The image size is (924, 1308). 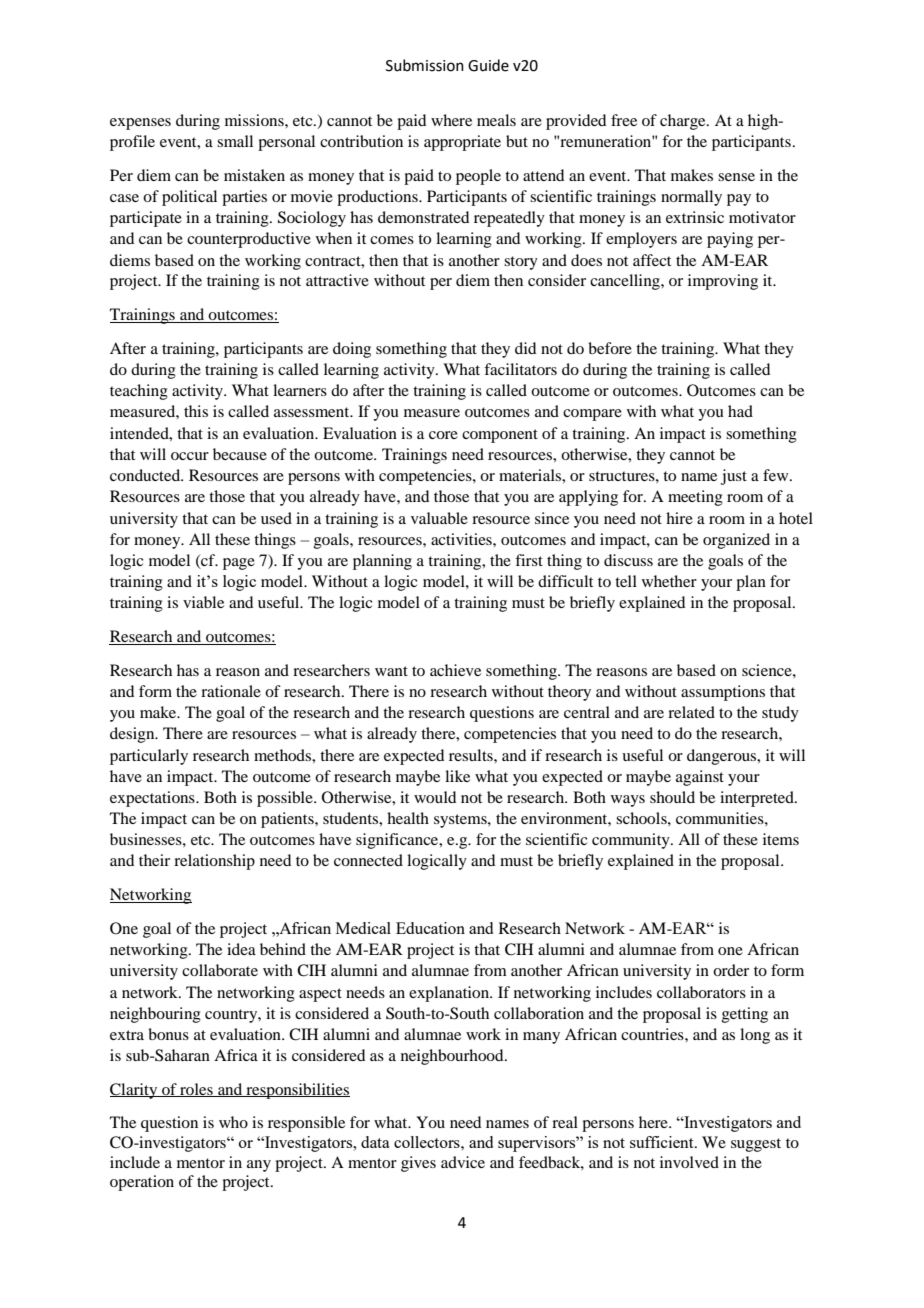 I want to click on meals, so click(x=496, y=120).
